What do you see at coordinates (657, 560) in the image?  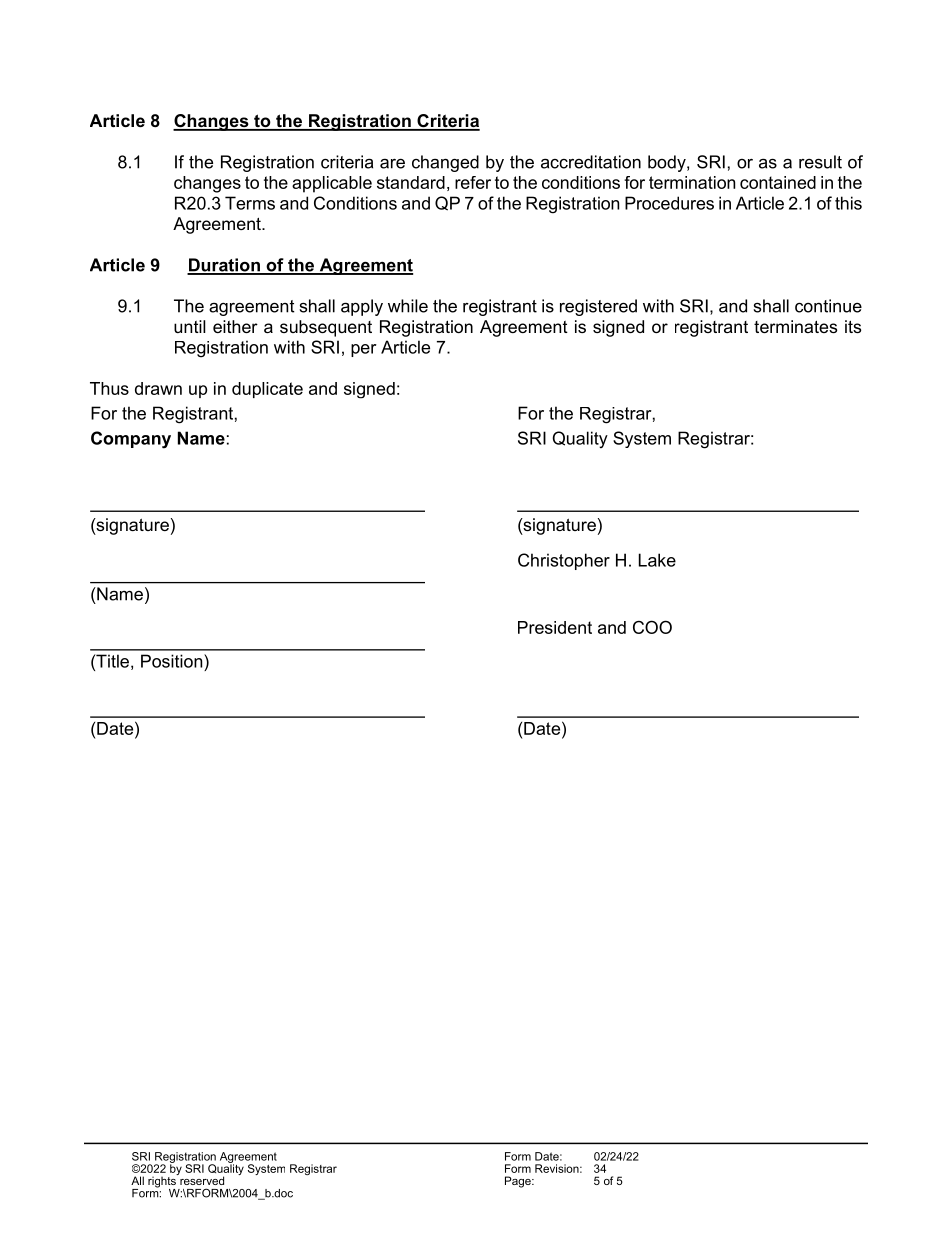 I see `Lake` at bounding box center [657, 560].
